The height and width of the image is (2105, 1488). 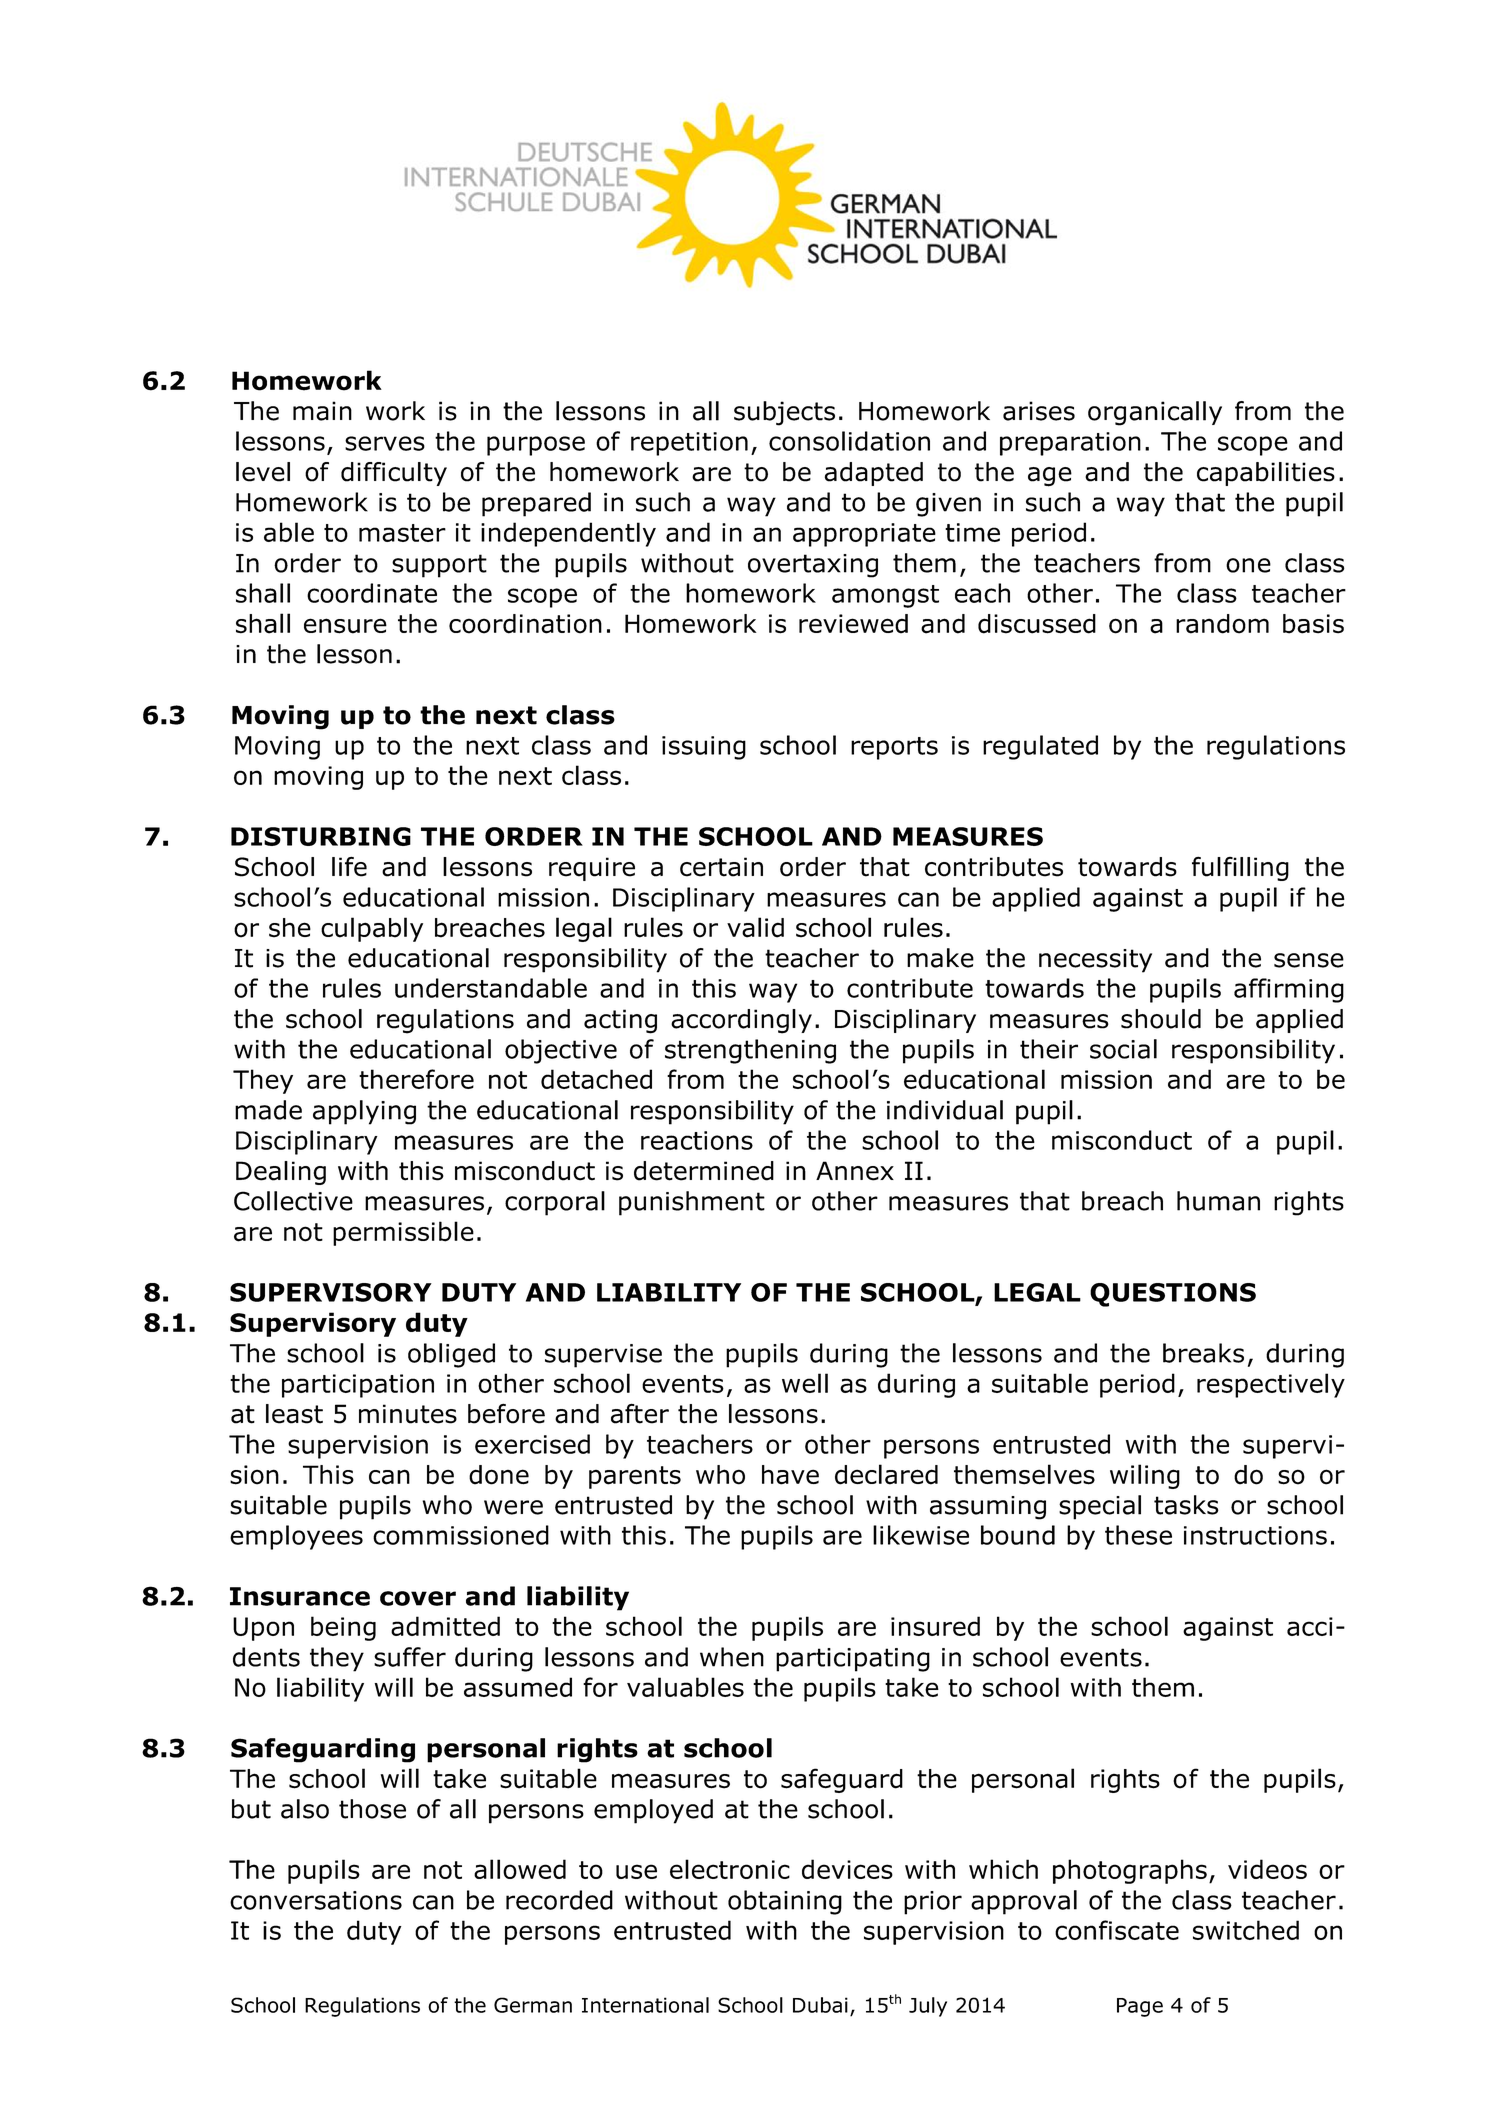 What do you see at coordinates (1155, 413) in the image?
I see `organically` at bounding box center [1155, 413].
